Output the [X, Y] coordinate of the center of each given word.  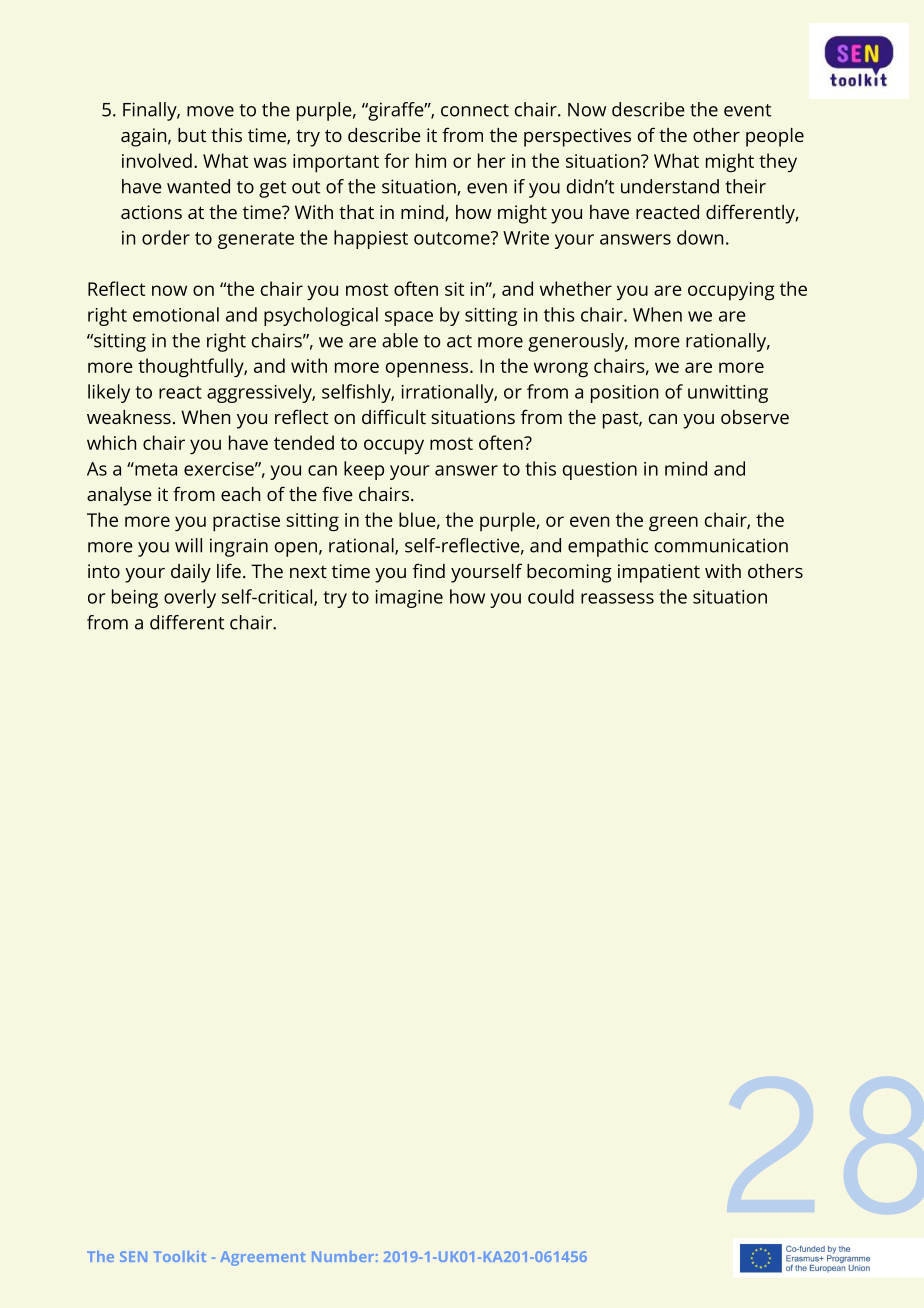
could [551, 596]
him [431, 160]
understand [670, 186]
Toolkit [180, 1256]
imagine [409, 599]
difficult [394, 416]
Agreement [263, 1258]
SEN [133, 1256]
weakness [129, 417]
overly [190, 598]
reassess [617, 598]
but [192, 135]
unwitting [728, 394]
